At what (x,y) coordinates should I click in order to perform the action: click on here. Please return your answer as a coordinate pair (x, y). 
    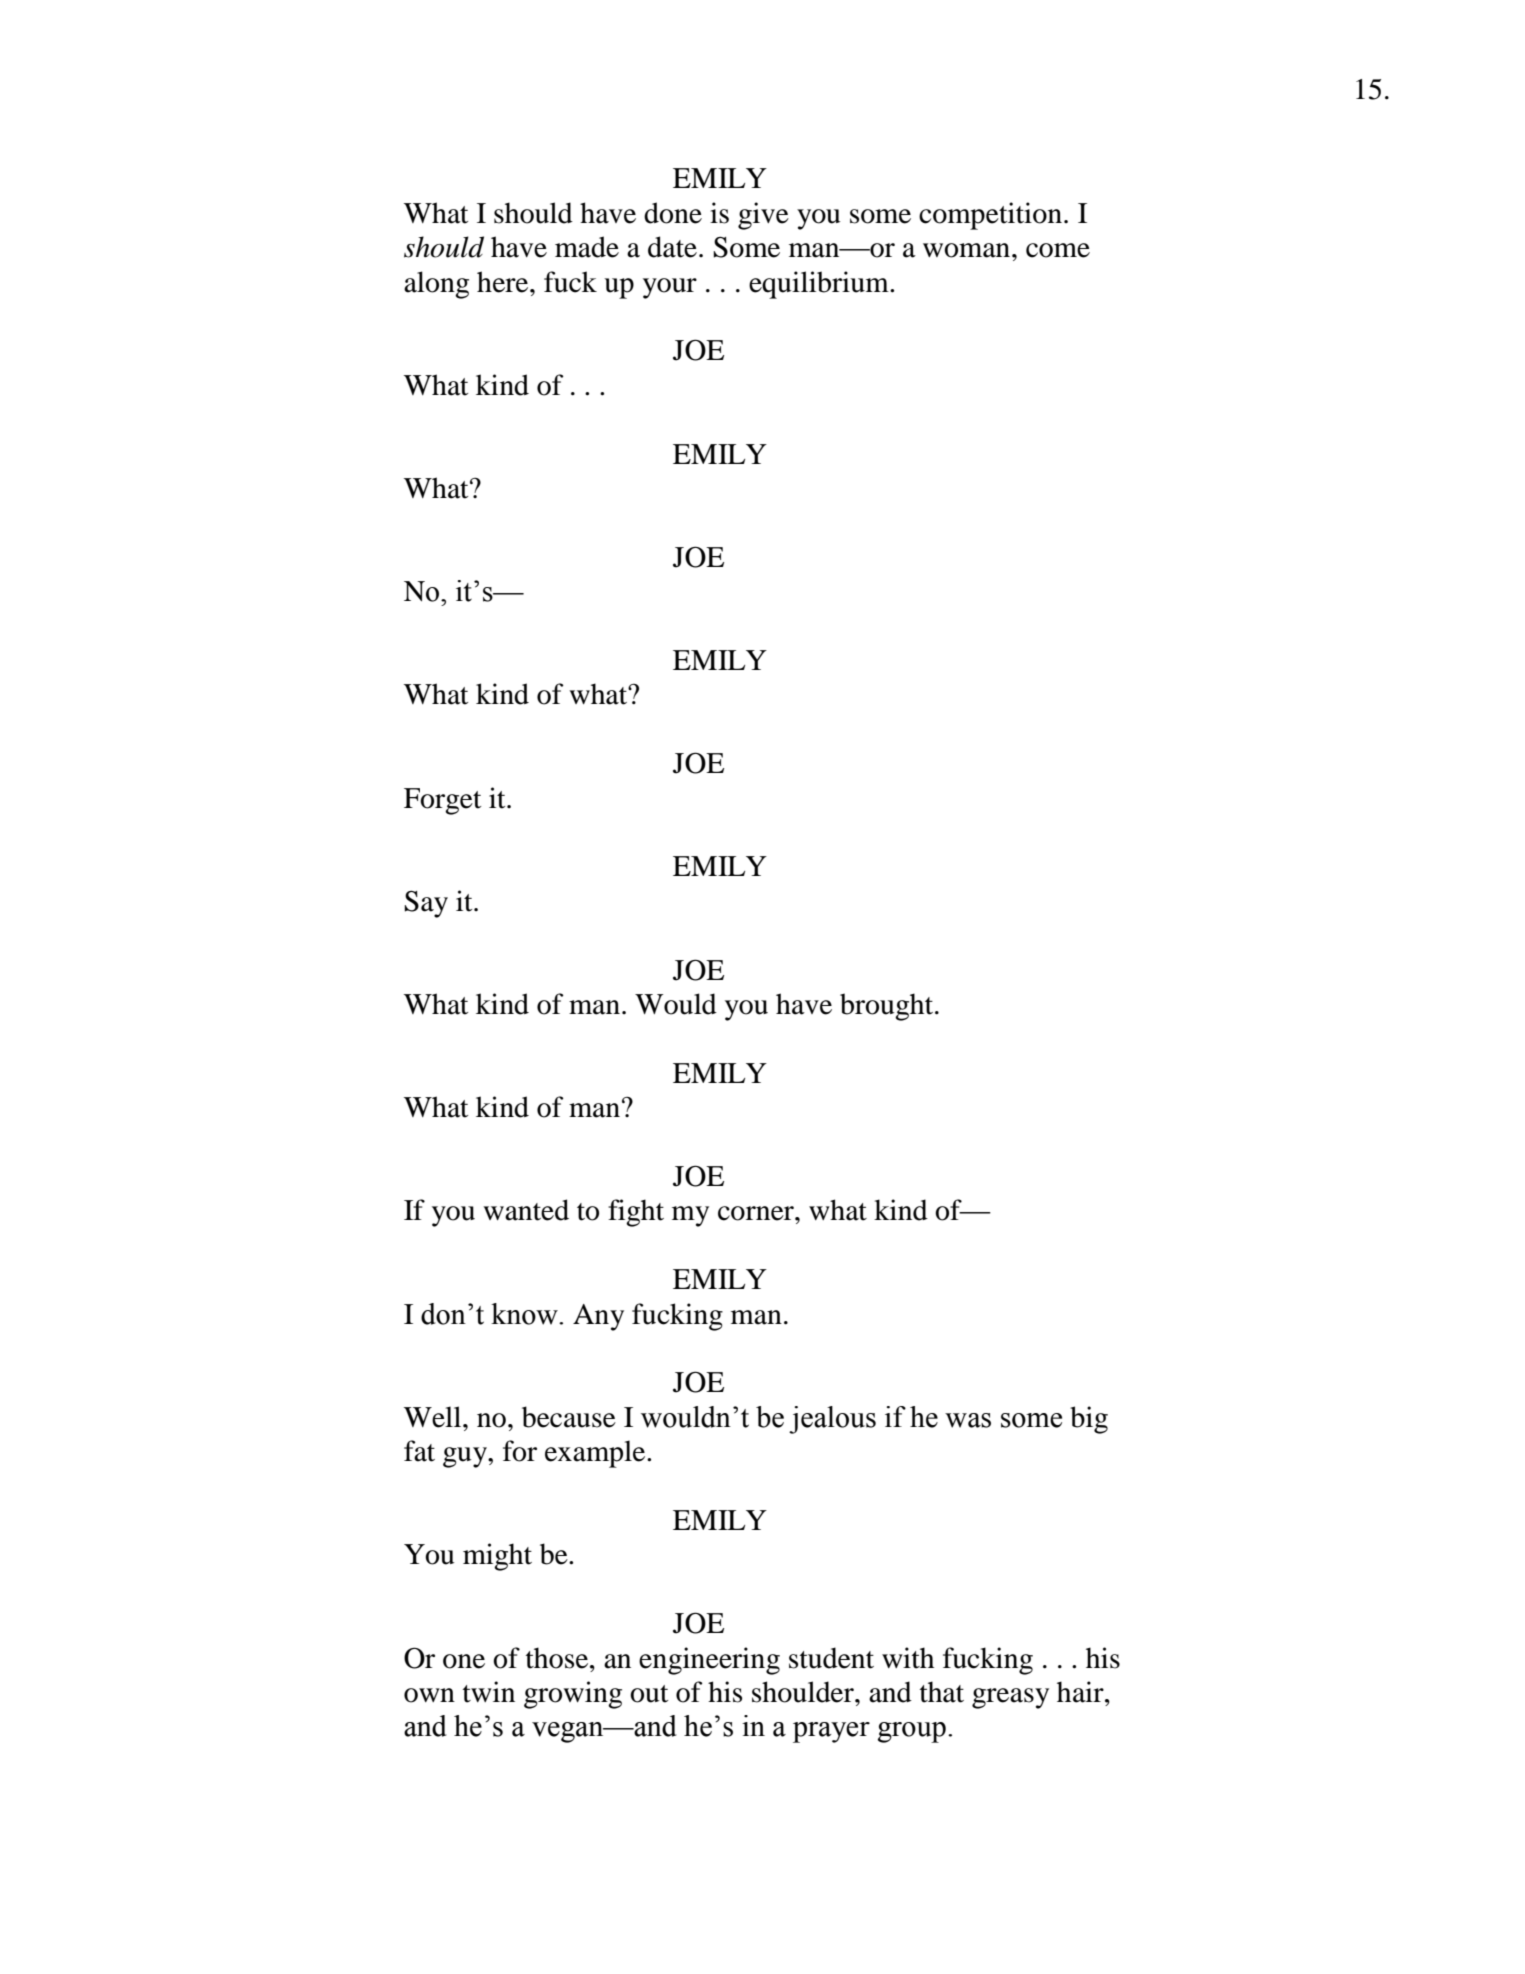
    Looking at the image, I should click on (504, 282).
